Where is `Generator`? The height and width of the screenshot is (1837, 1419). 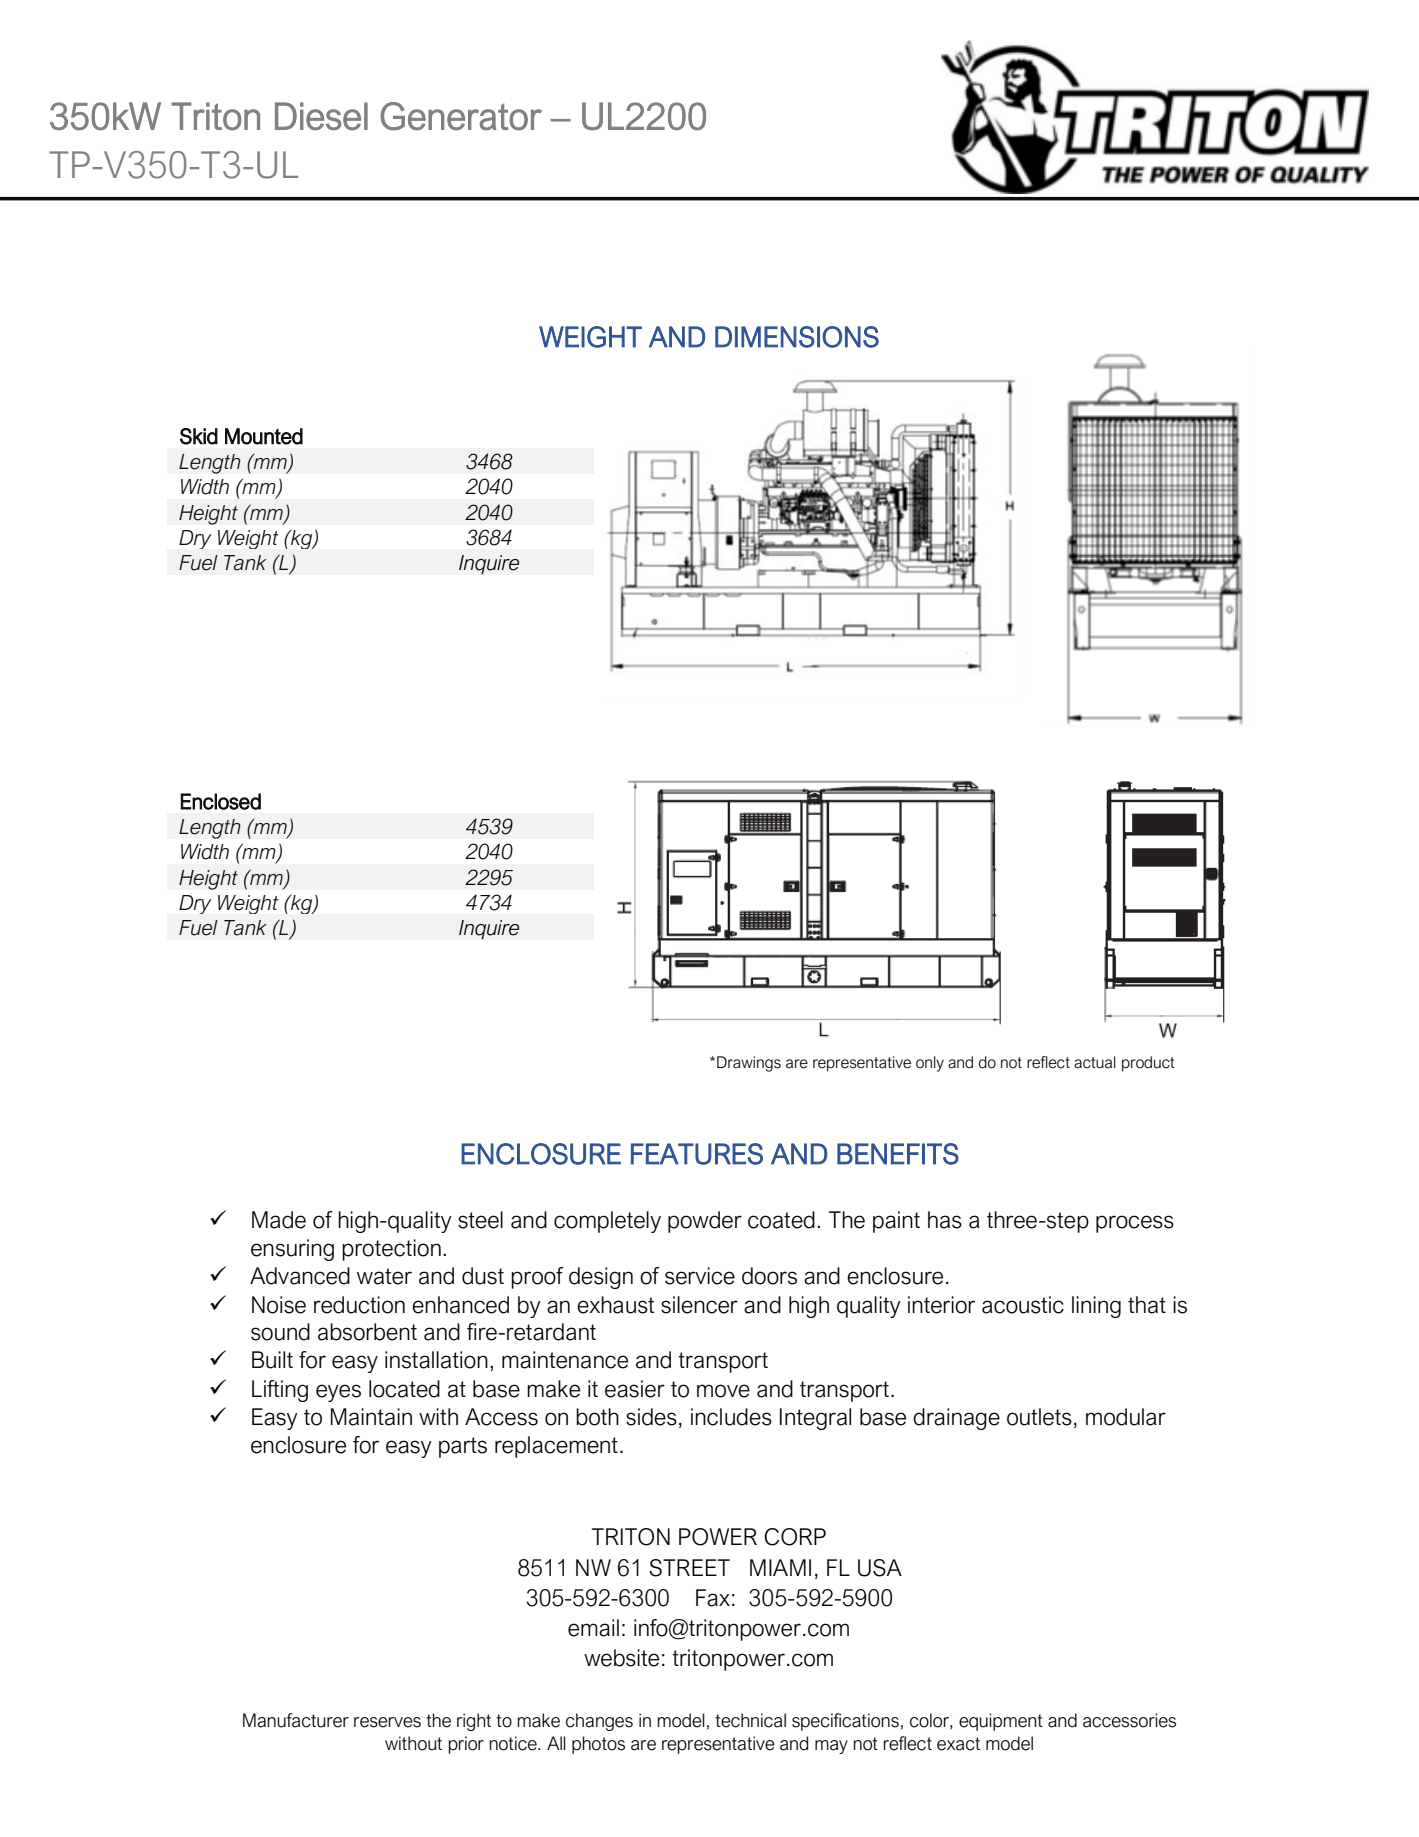 Generator is located at coordinates (461, 116).
